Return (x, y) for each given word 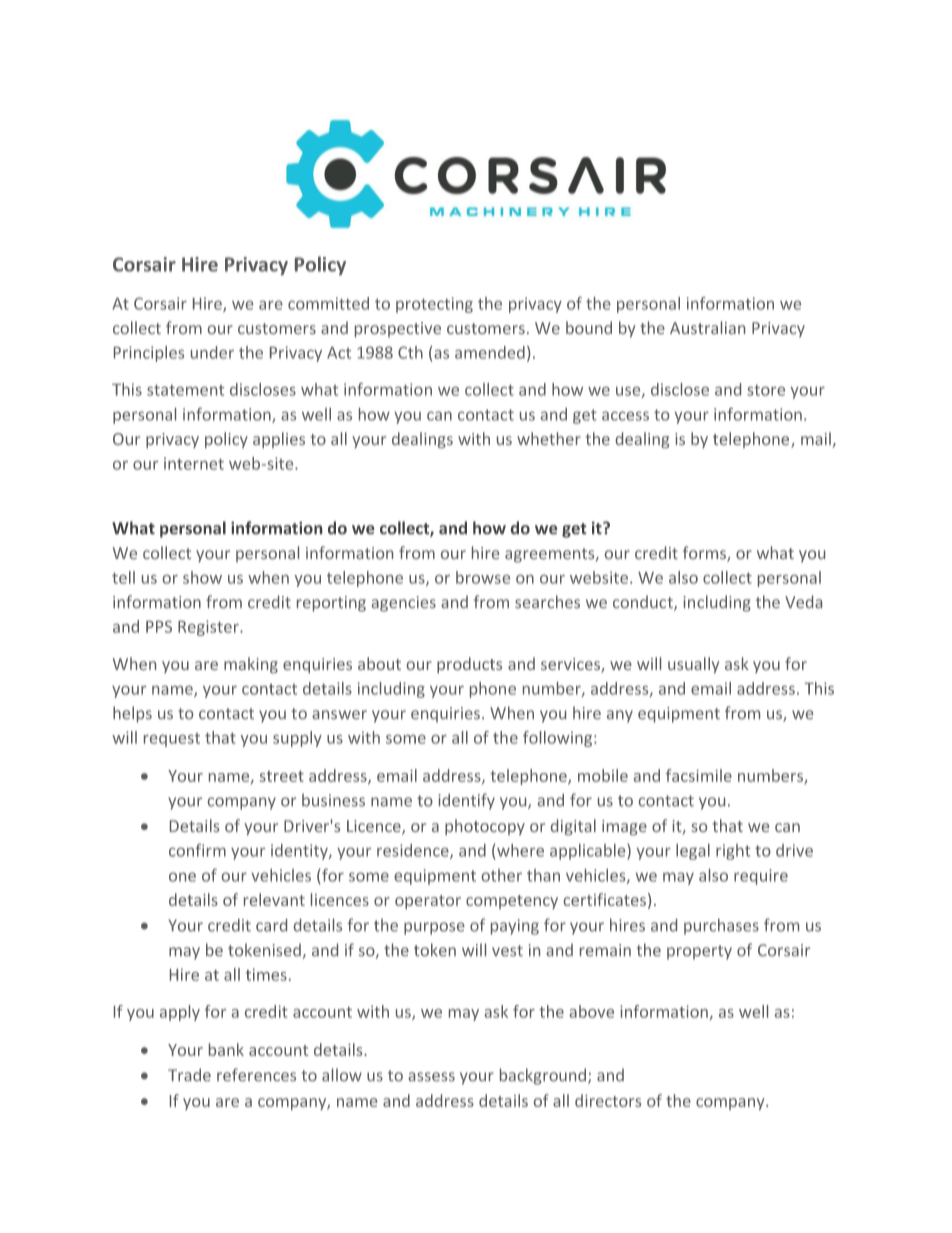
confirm (197, 850)
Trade (189, 1074)
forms (705, 554)
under (212, 352)
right (733, 852)
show (202, 577)
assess (431, 1076)
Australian (707, 327)
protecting (434, 305)
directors (608, 1100)
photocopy (485, 827)
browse (483, 577)
